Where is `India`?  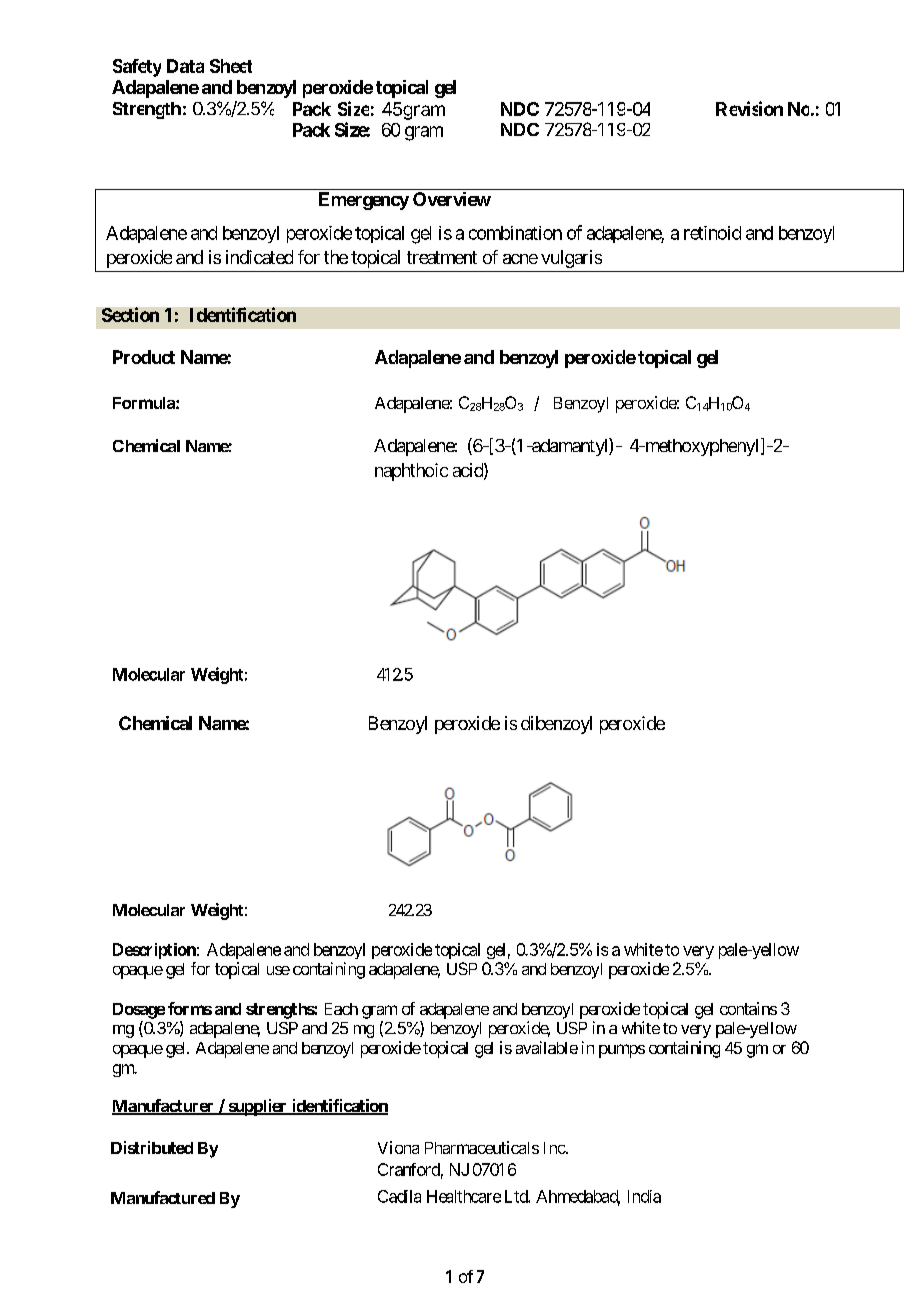
India is located at coordinates (644, 1196).
